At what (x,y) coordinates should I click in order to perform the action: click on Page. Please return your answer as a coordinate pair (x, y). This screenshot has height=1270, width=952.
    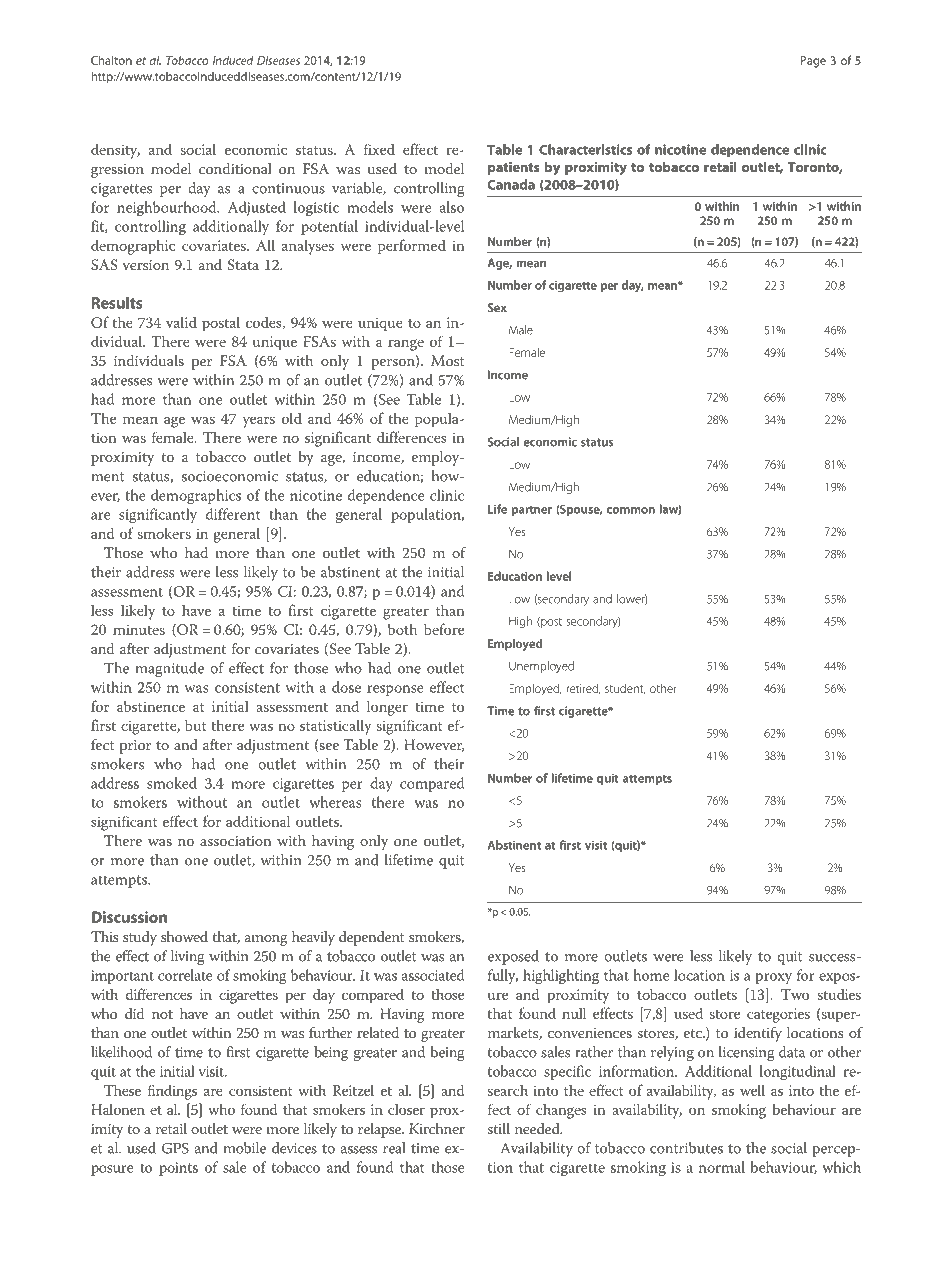
    Looking at the image, I should click on (813, 62).
